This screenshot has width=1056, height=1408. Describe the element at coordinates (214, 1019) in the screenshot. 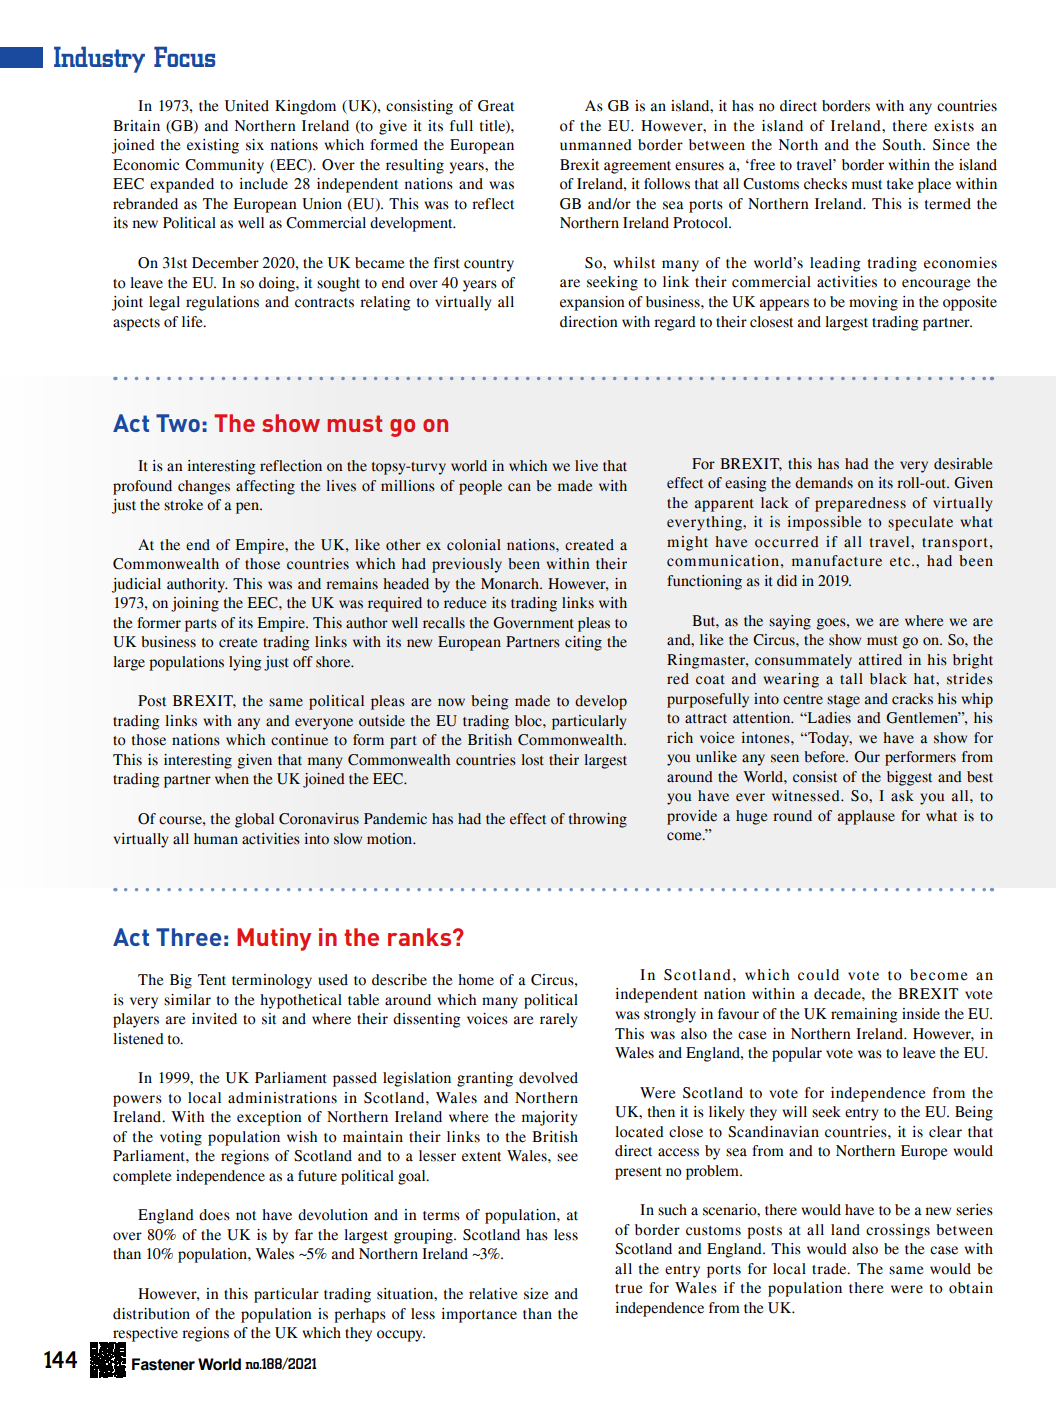

I see `invited` at that location.
